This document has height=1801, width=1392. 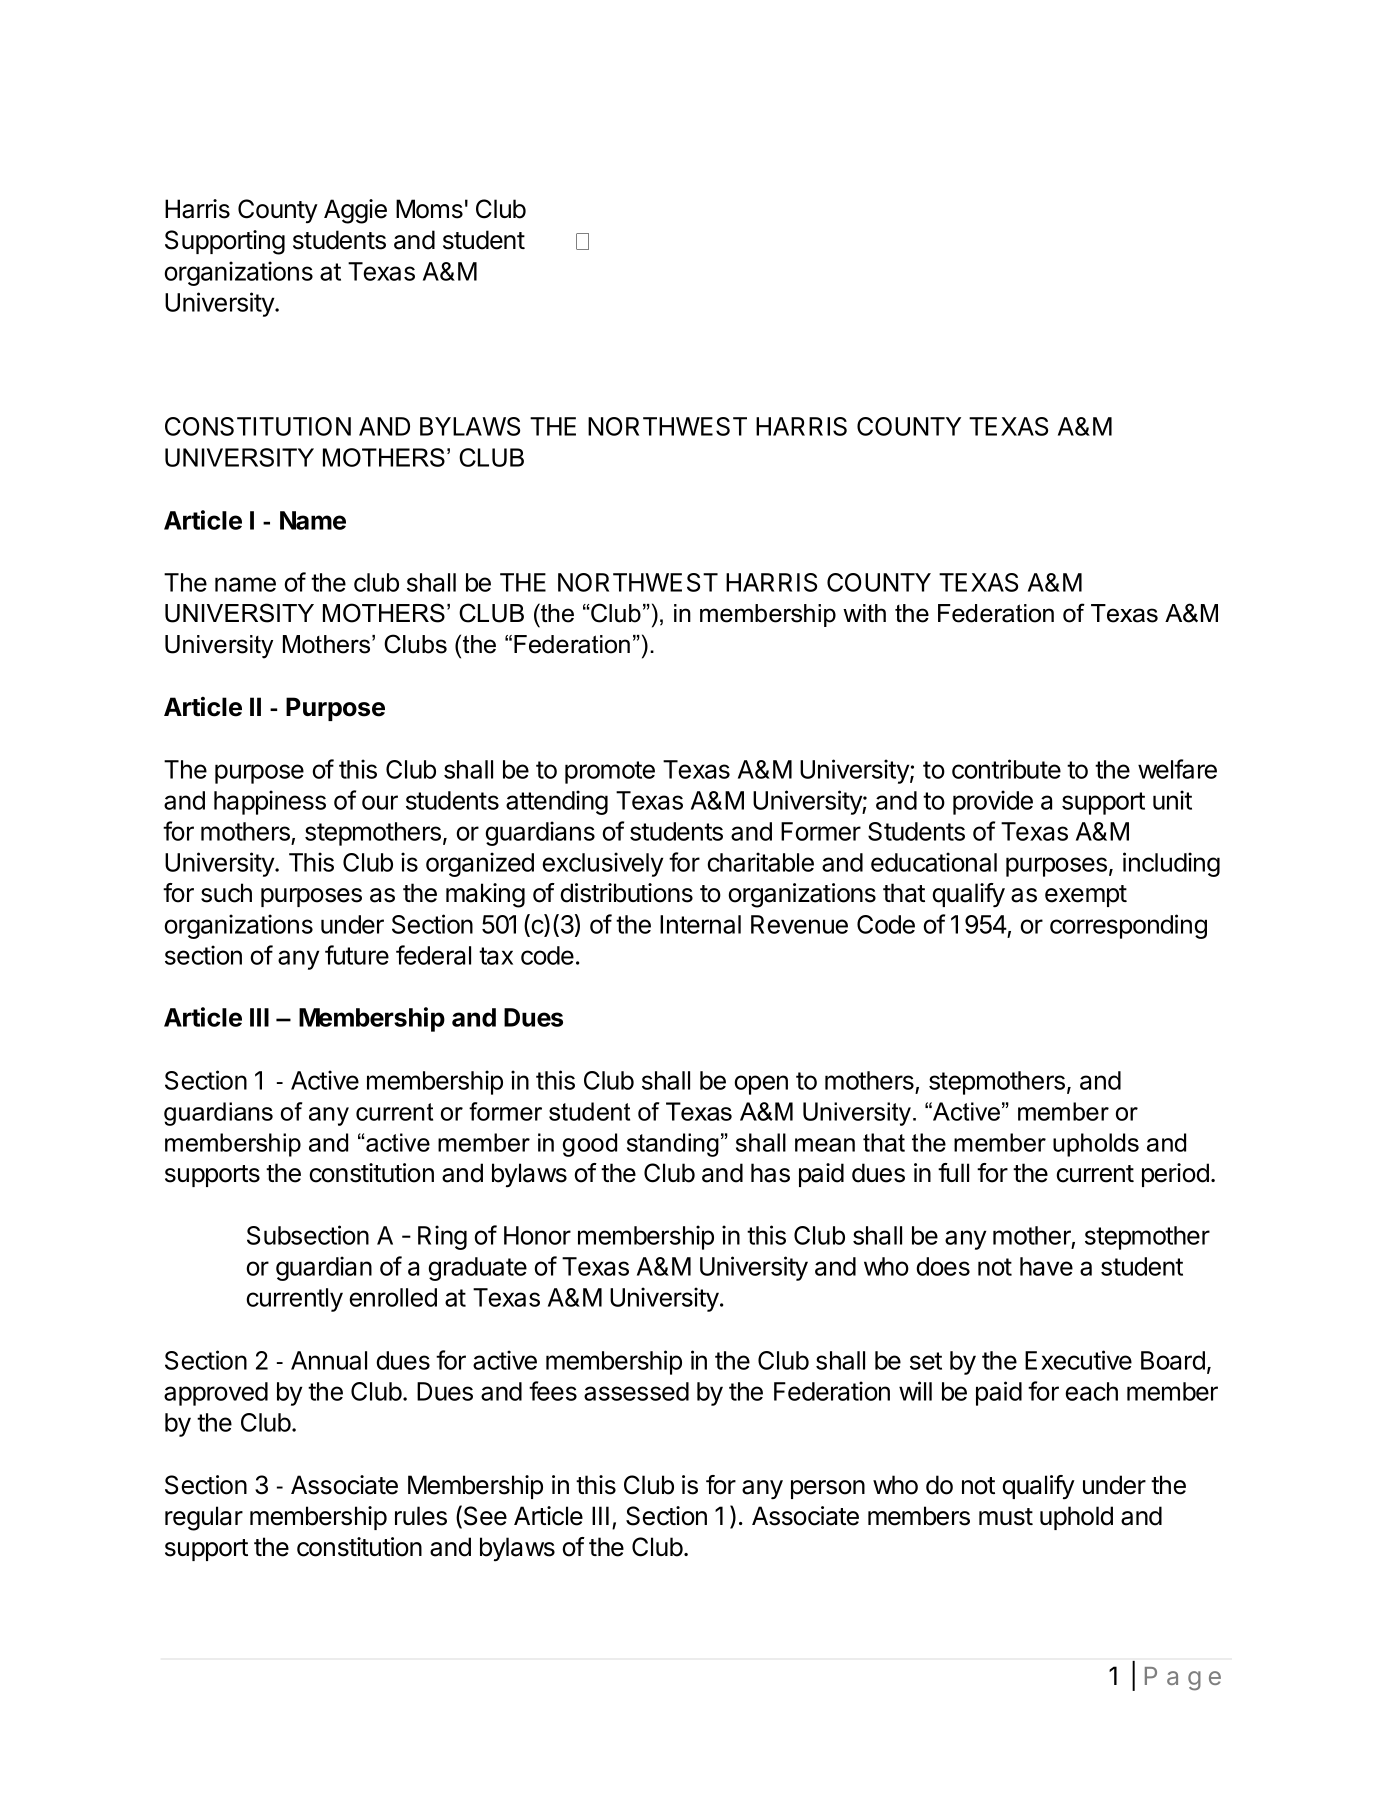 What do you see at coordinates (610, 772) in the document?
I see `promote` at bounding box center [610, 772].
